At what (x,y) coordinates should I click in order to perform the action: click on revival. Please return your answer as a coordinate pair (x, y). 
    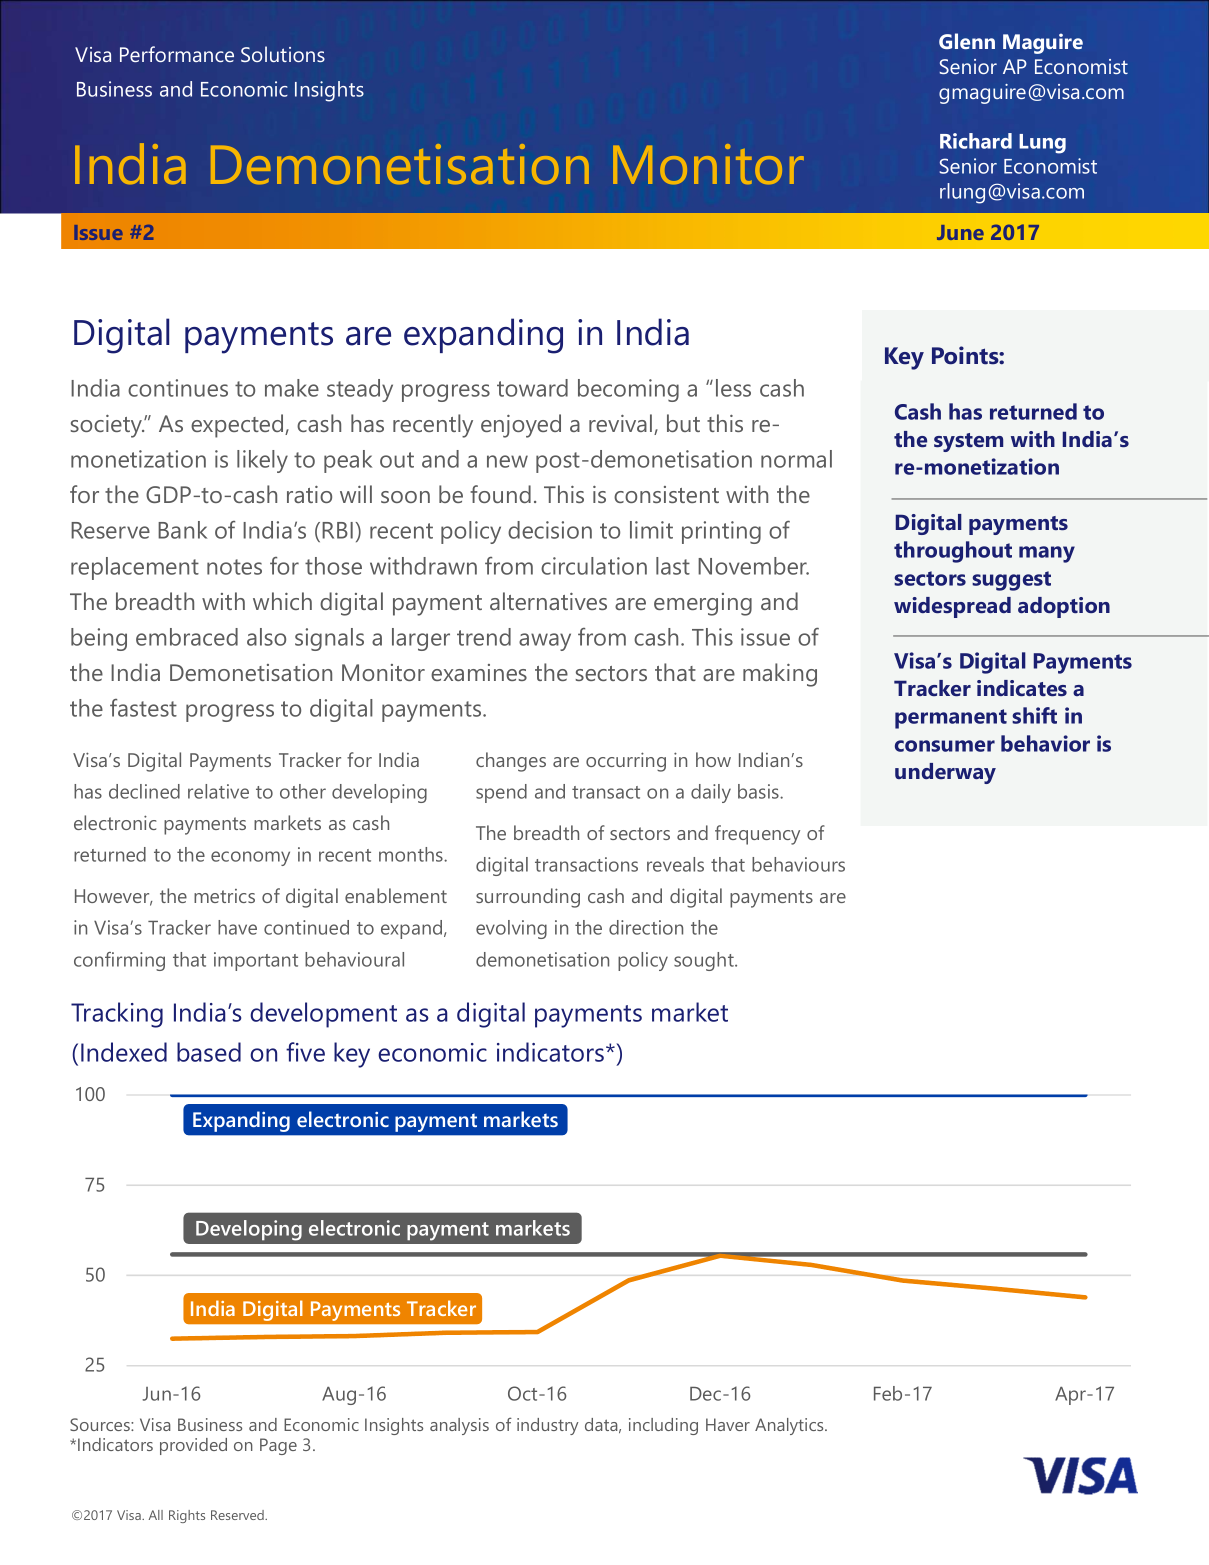
    Looking at the image, I should click on (622, 424).
